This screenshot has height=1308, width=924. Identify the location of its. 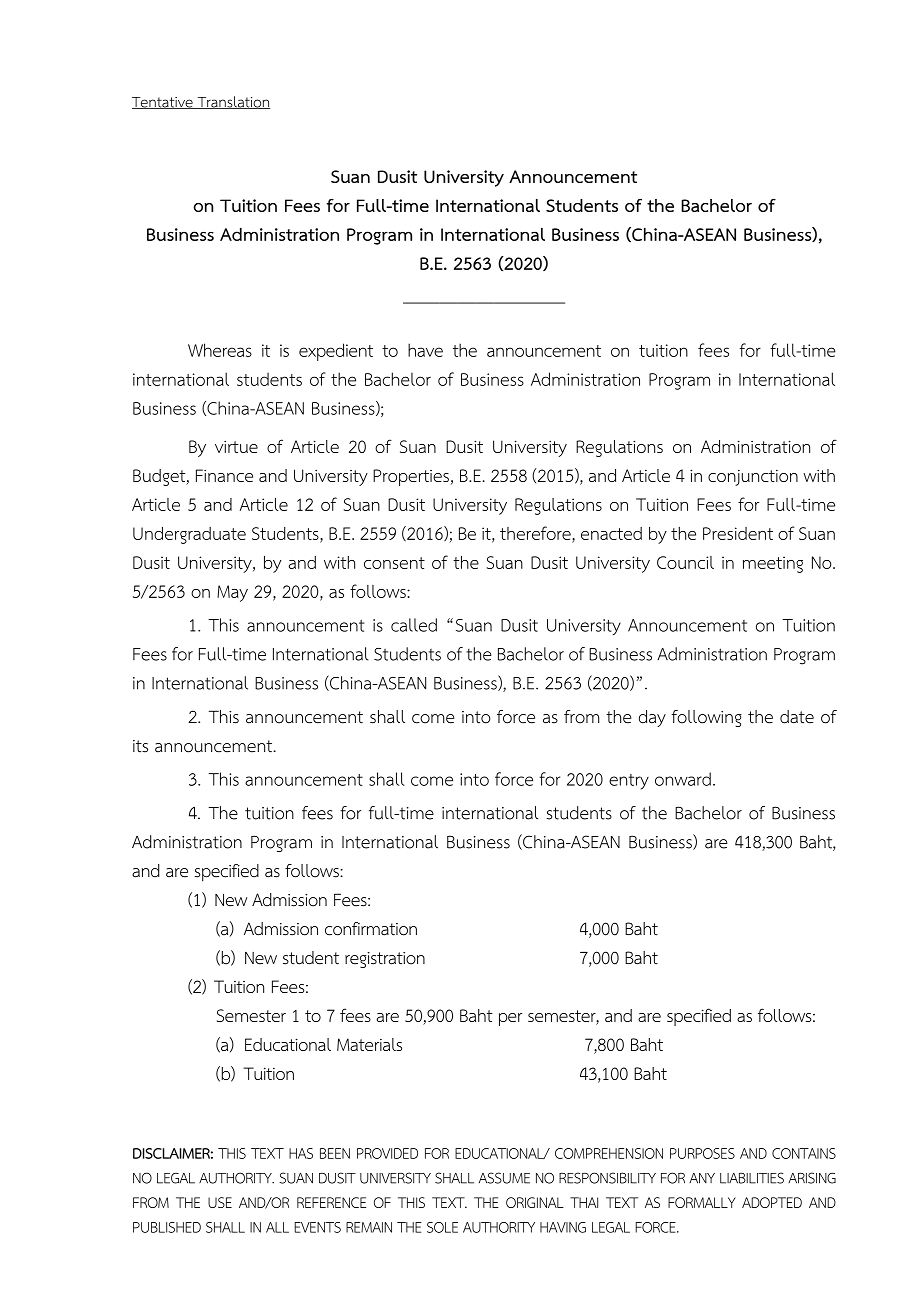
(140, 746).
